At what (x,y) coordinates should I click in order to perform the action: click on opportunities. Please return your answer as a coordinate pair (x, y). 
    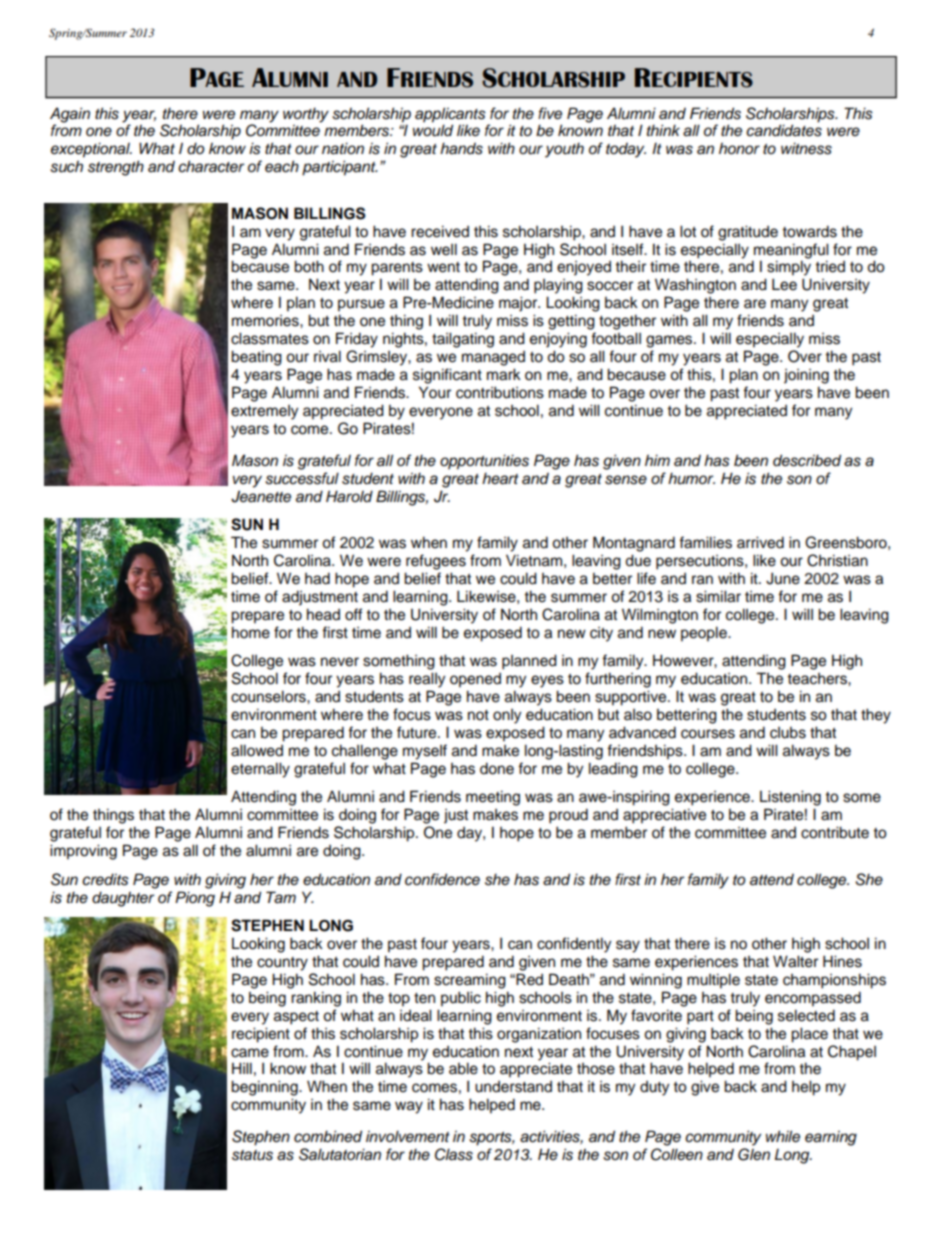
    Looking at the image, I should click on (484, 462).
